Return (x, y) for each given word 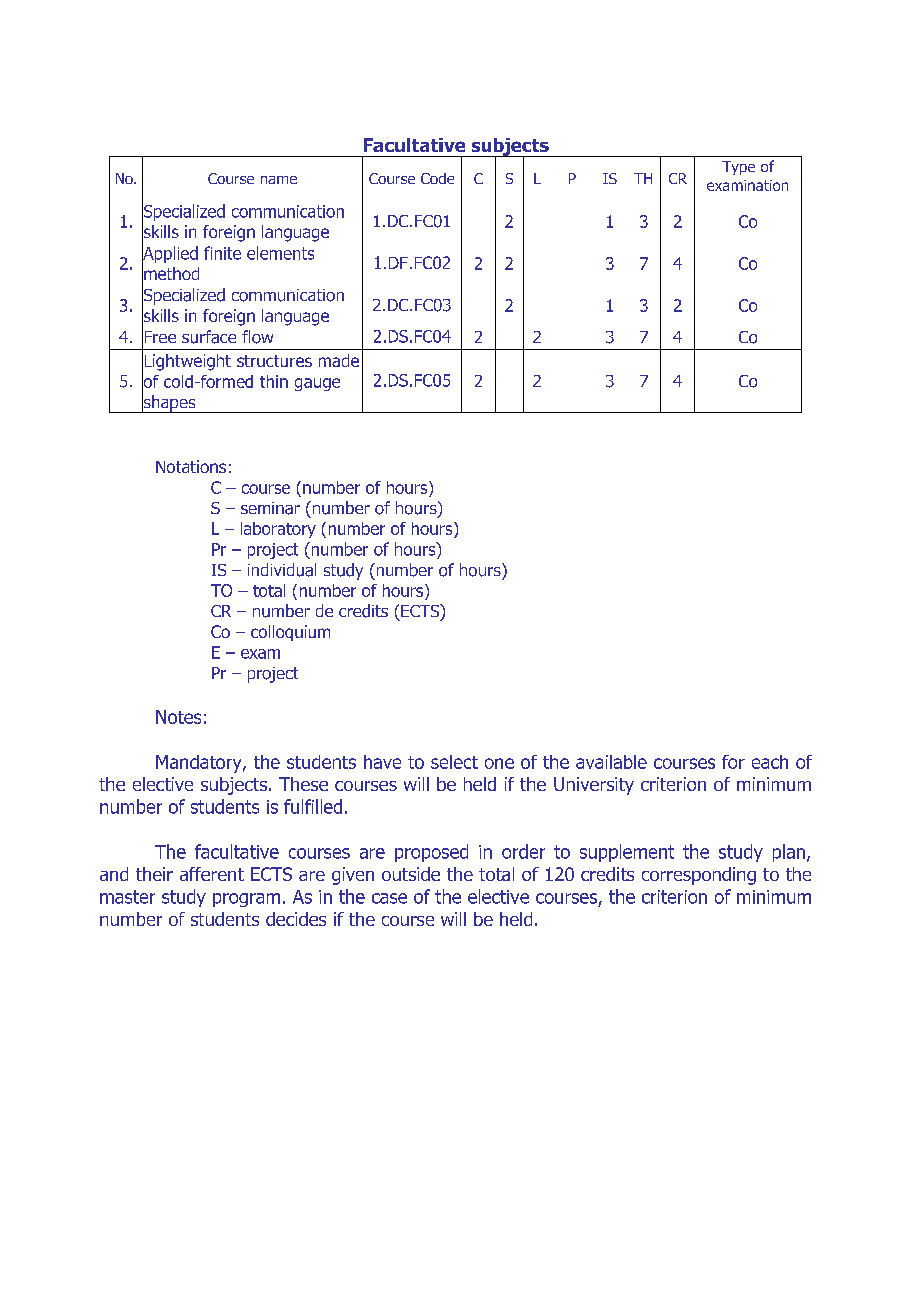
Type (738, 168)
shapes (169, 403)
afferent (212, 874)
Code (437, 178)
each (770, 762)
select (454, 762)
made (339, 360)
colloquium (290, 633)
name (279, 180)
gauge (317, 384)
